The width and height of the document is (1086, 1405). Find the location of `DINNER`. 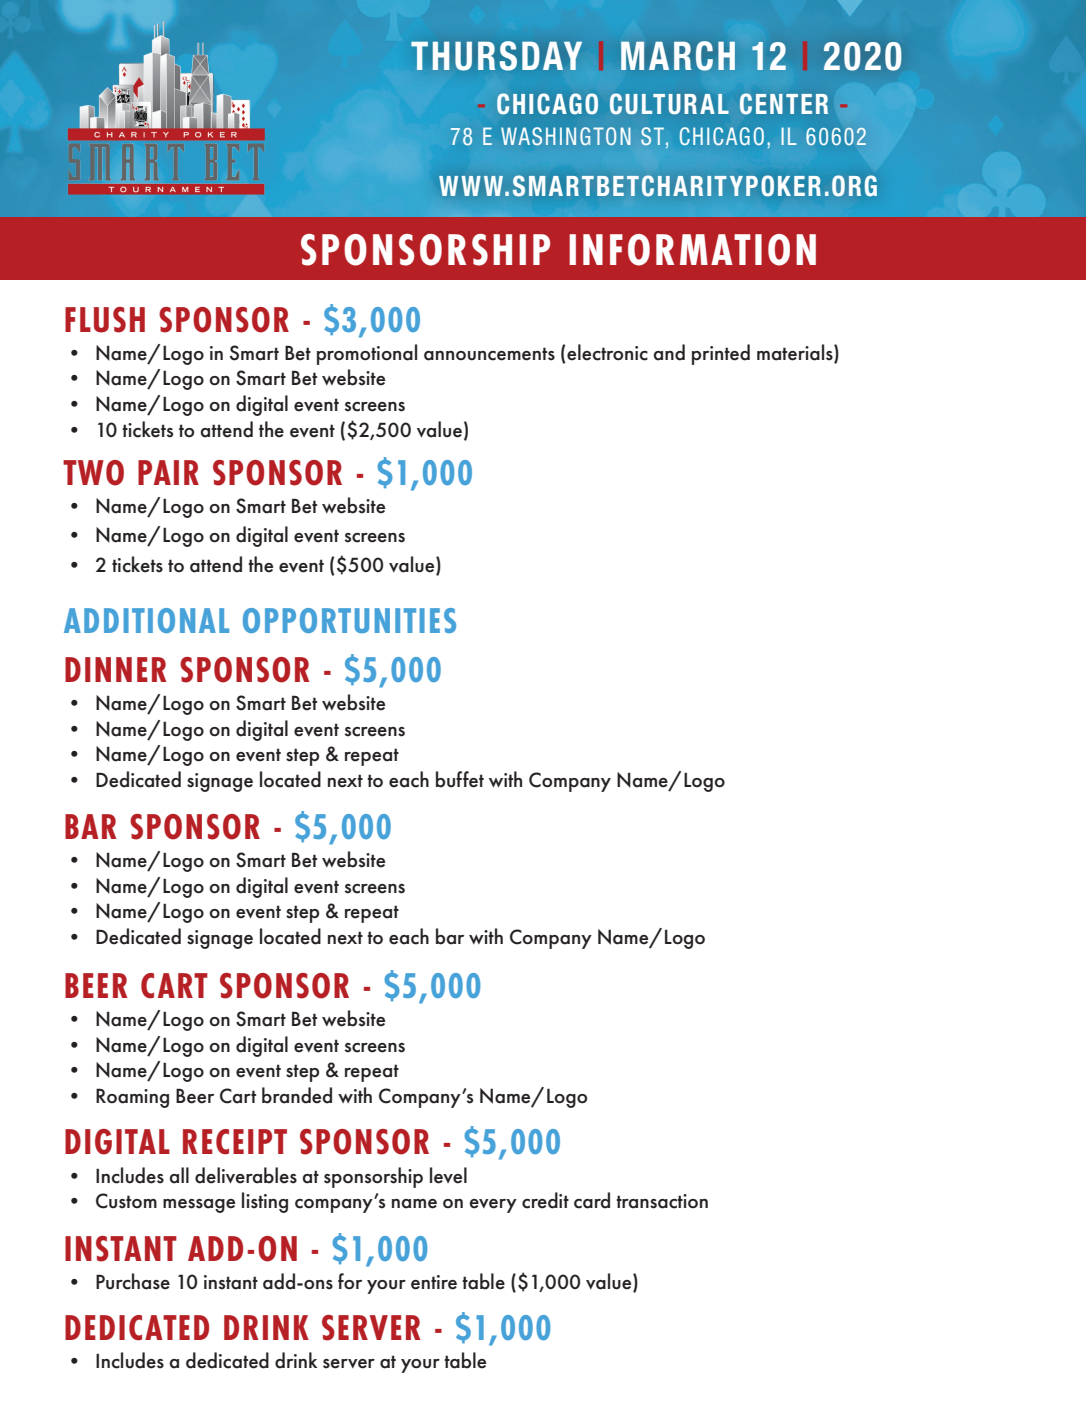

DINNER is located at coordinates (116, 669).
